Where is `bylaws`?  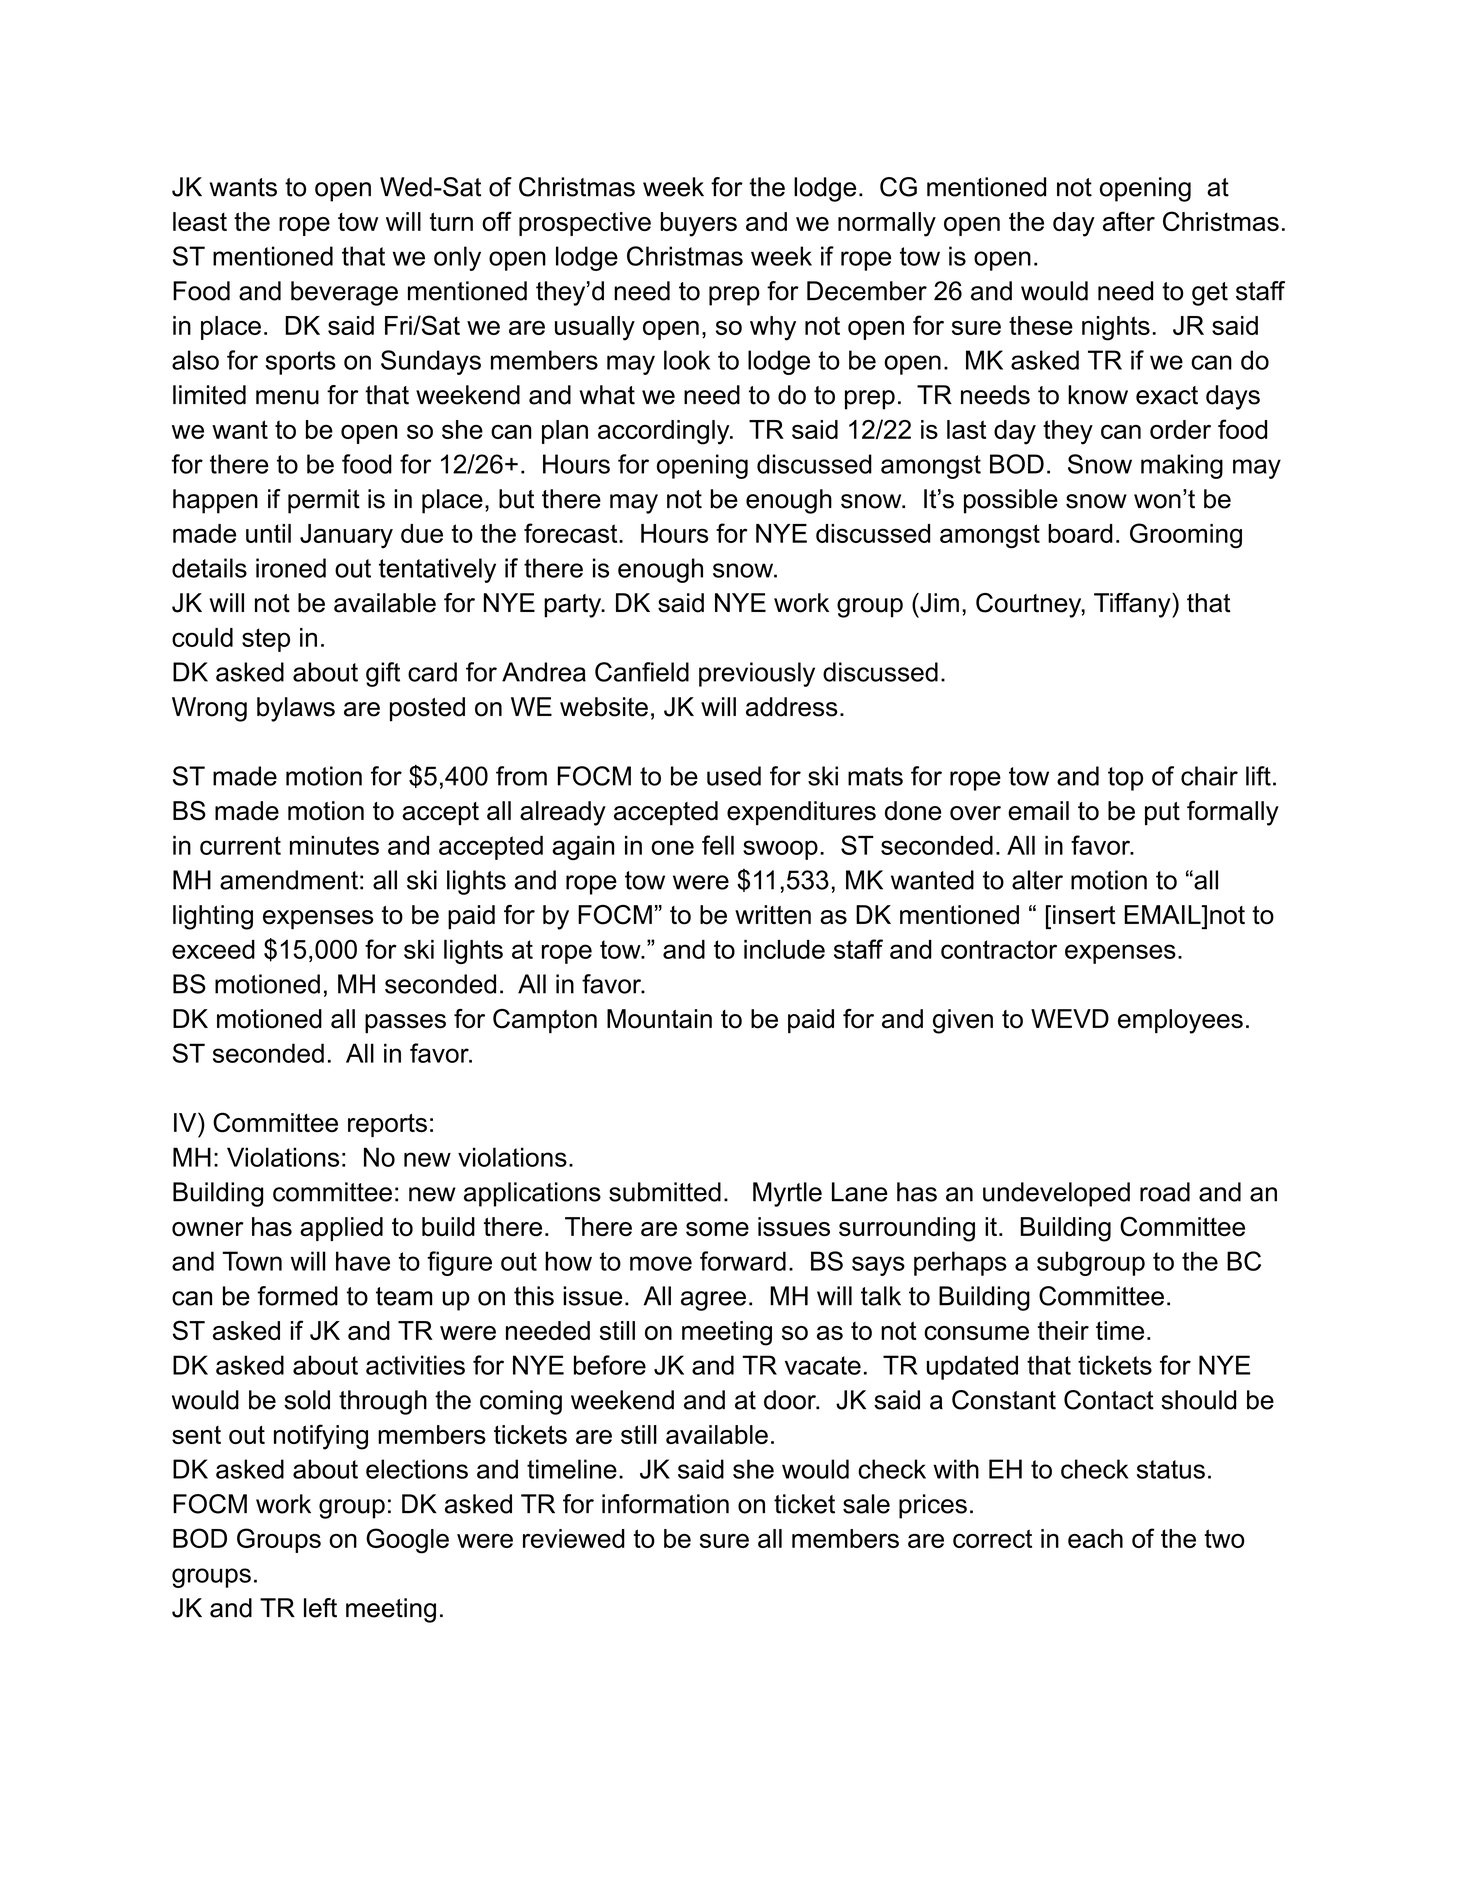
bylaws is located at coordinates (296, 709).
